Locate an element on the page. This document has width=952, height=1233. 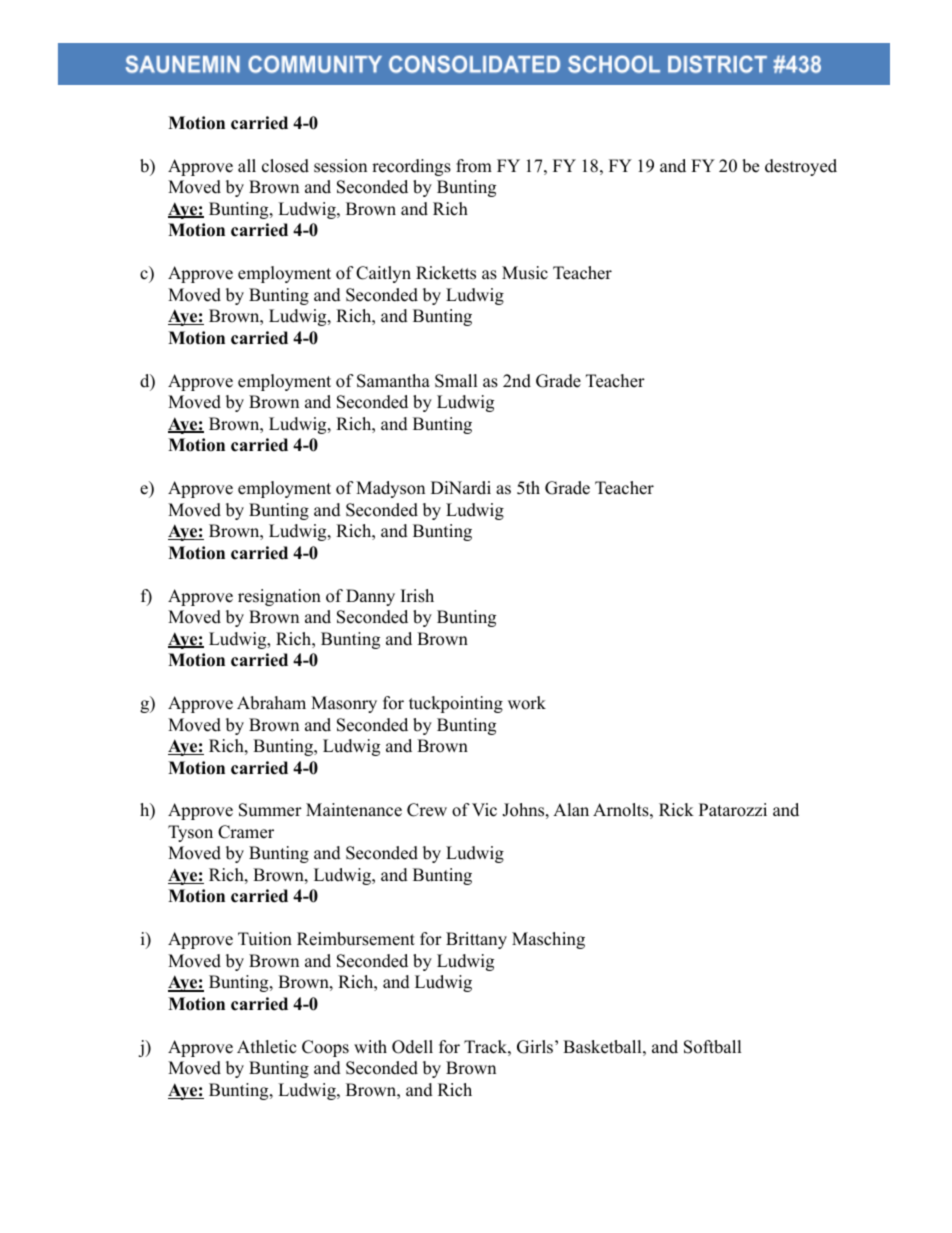
work is located at coordinates (527, 703).
